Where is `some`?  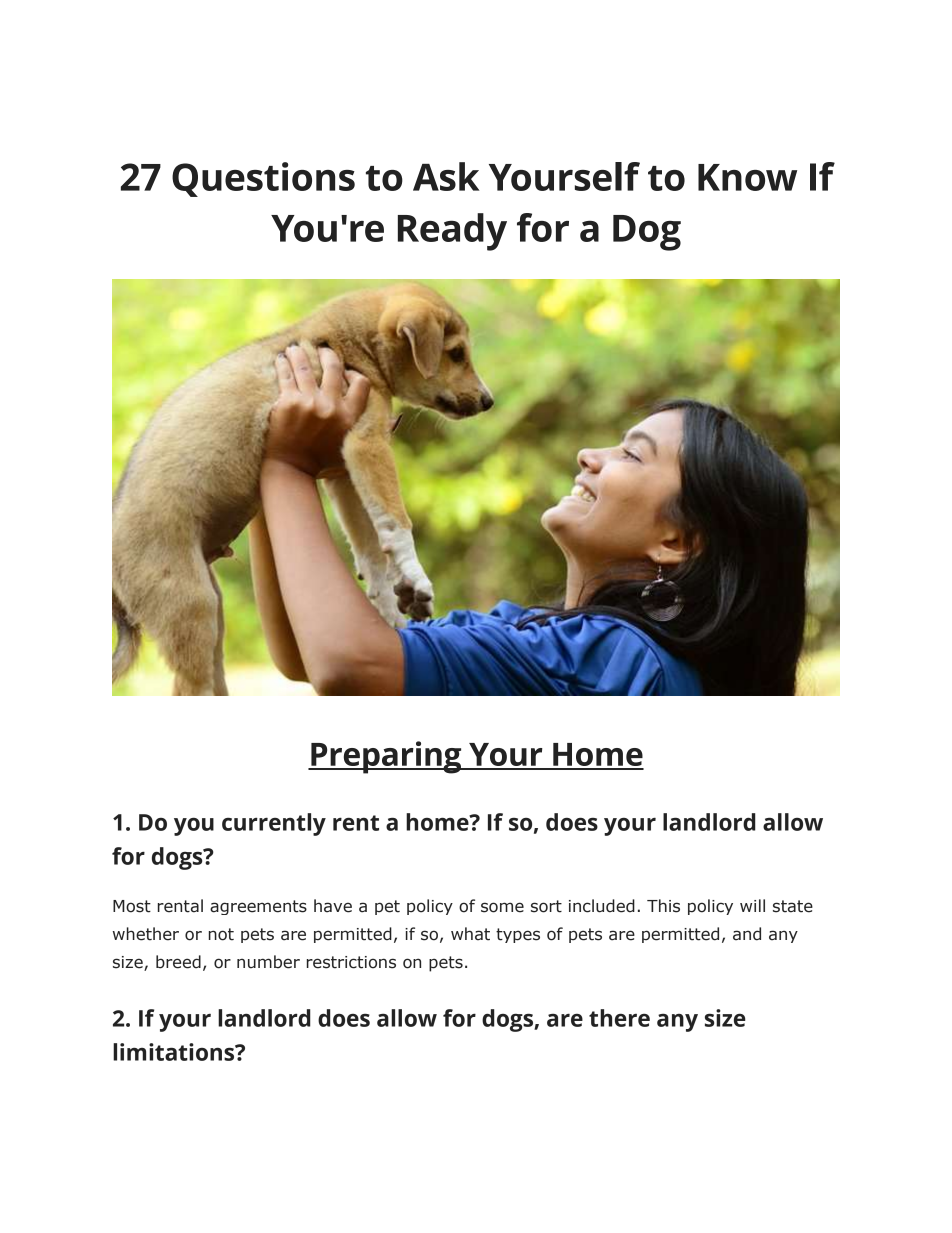 some is located at coordinates (502, 907).
